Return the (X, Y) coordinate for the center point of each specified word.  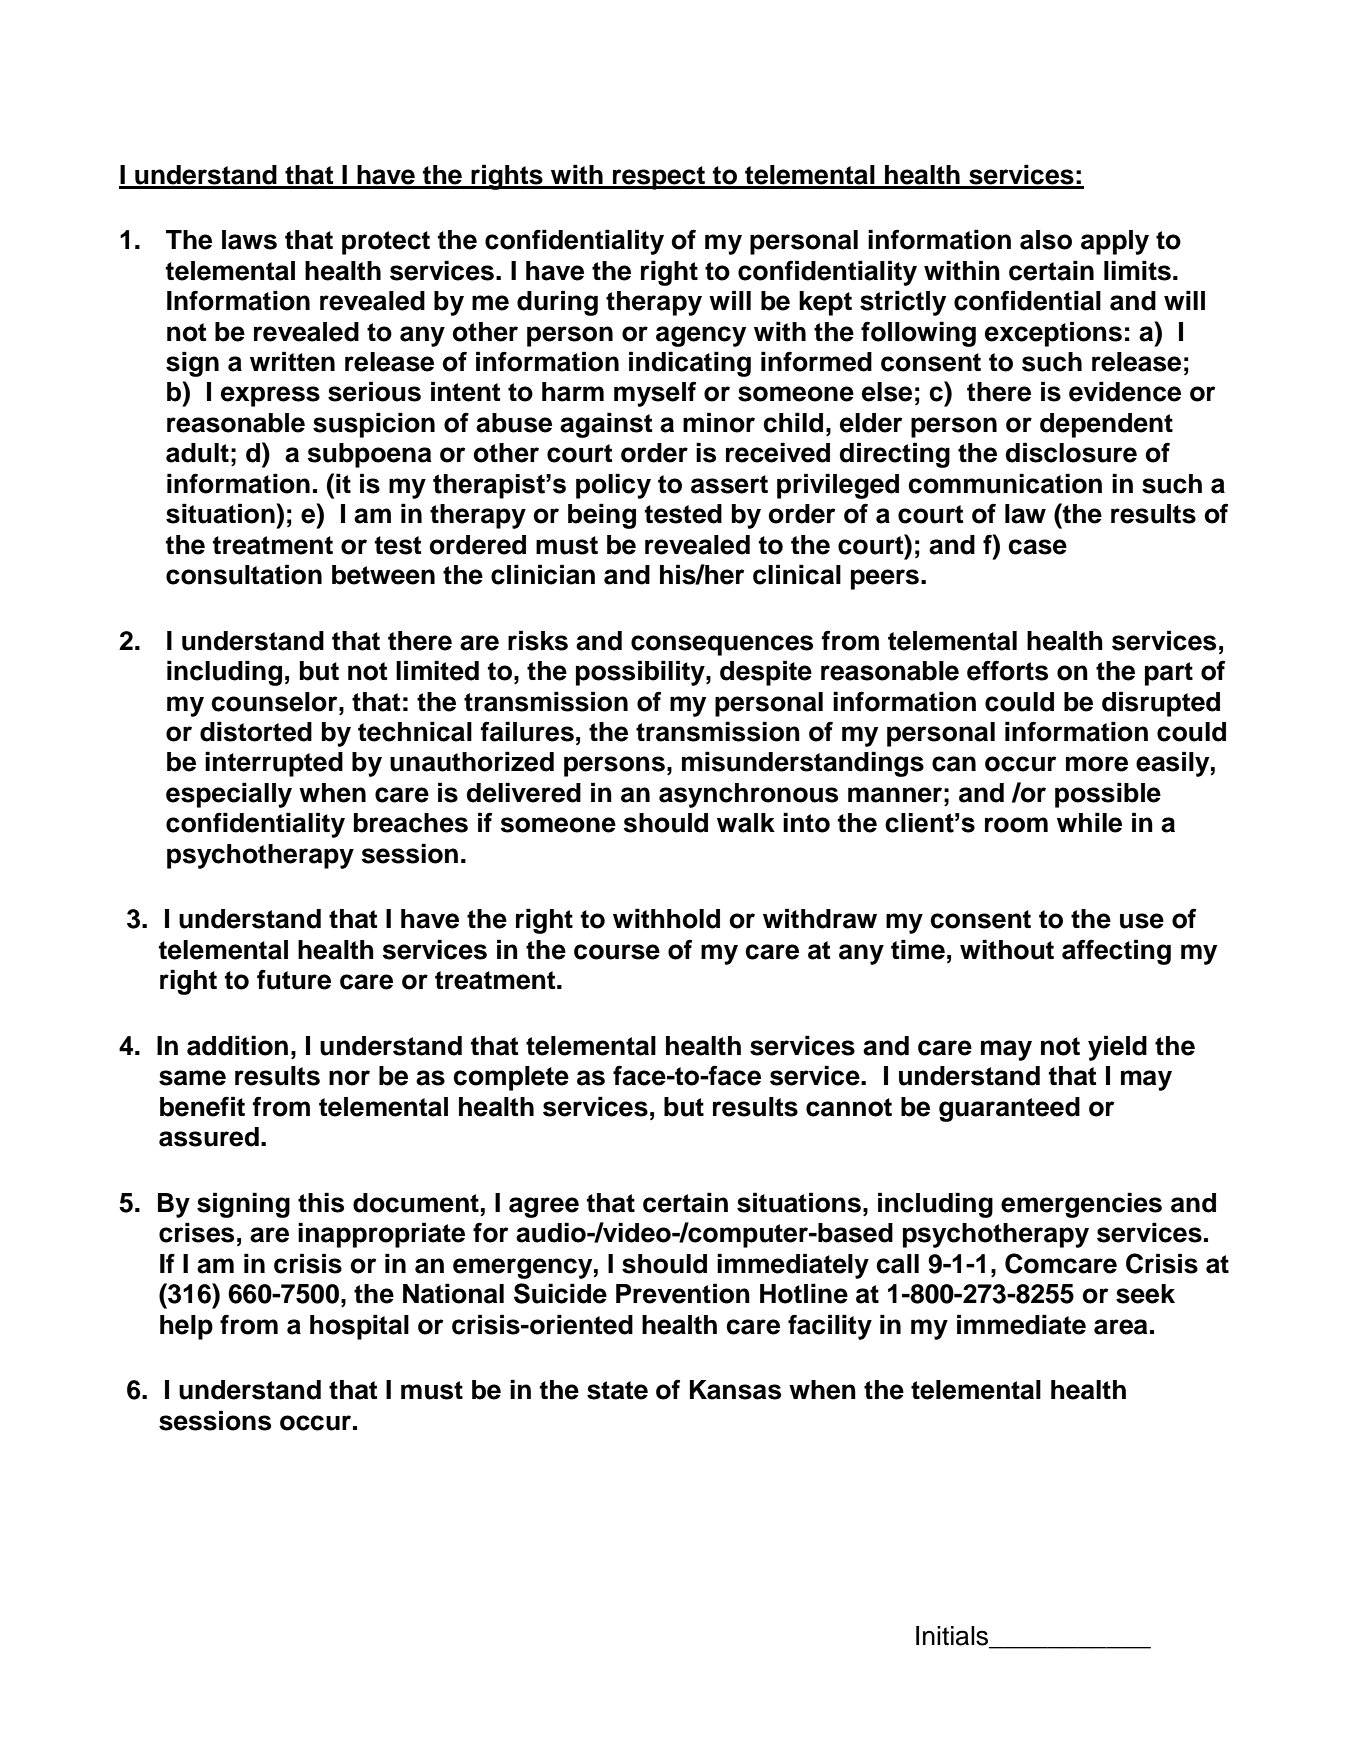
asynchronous (748, 795)
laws (249, 240)
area (1120, 1327)
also (1046, 240)
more (1097, 764)
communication (1005, 483)
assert (729, 484)
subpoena (369, 455)
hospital (359, 1327)
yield (1117, 1048)
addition (237, 1045)
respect (659, 178)
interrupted (274, 764)
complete (511, 1078)
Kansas (735, 1390)
